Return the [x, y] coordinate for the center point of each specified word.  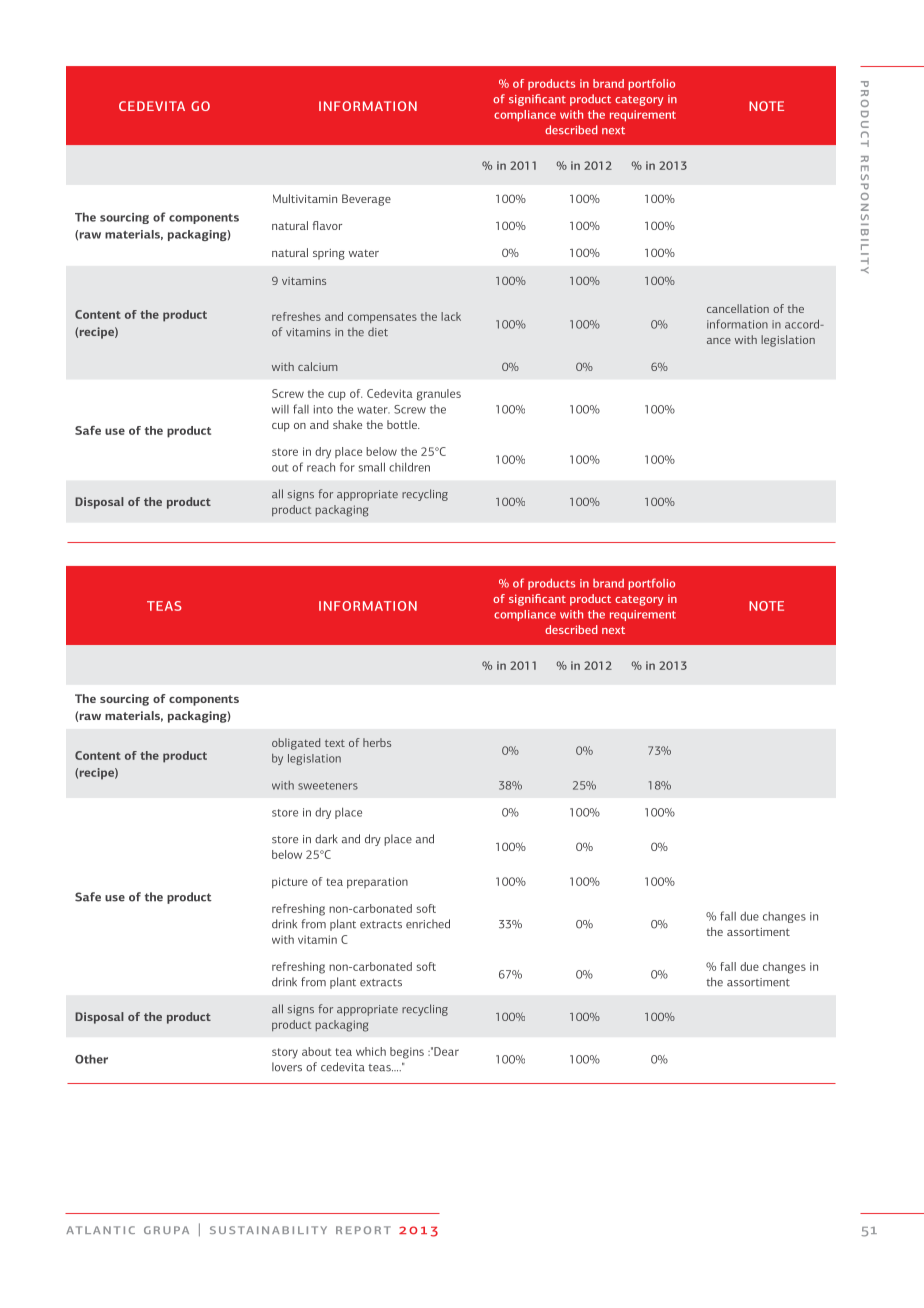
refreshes [296, 316]
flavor [327, 225]
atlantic [100, 1230]
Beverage [366, 200]
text [335, 743]
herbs [377, 742]
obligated [296, 744]
